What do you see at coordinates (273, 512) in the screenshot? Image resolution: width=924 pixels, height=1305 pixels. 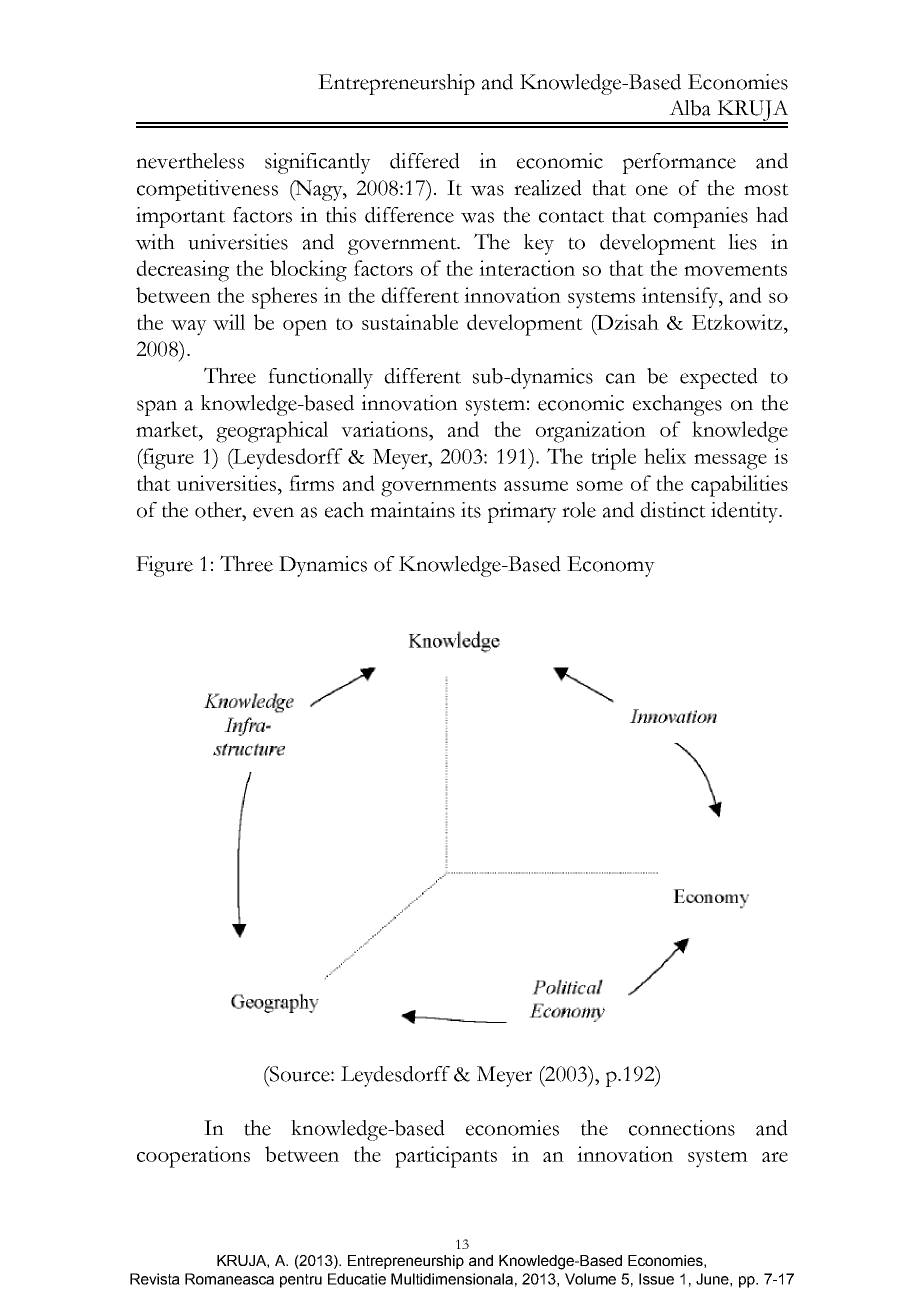 I see `even` at bounding box center [273, 512].
